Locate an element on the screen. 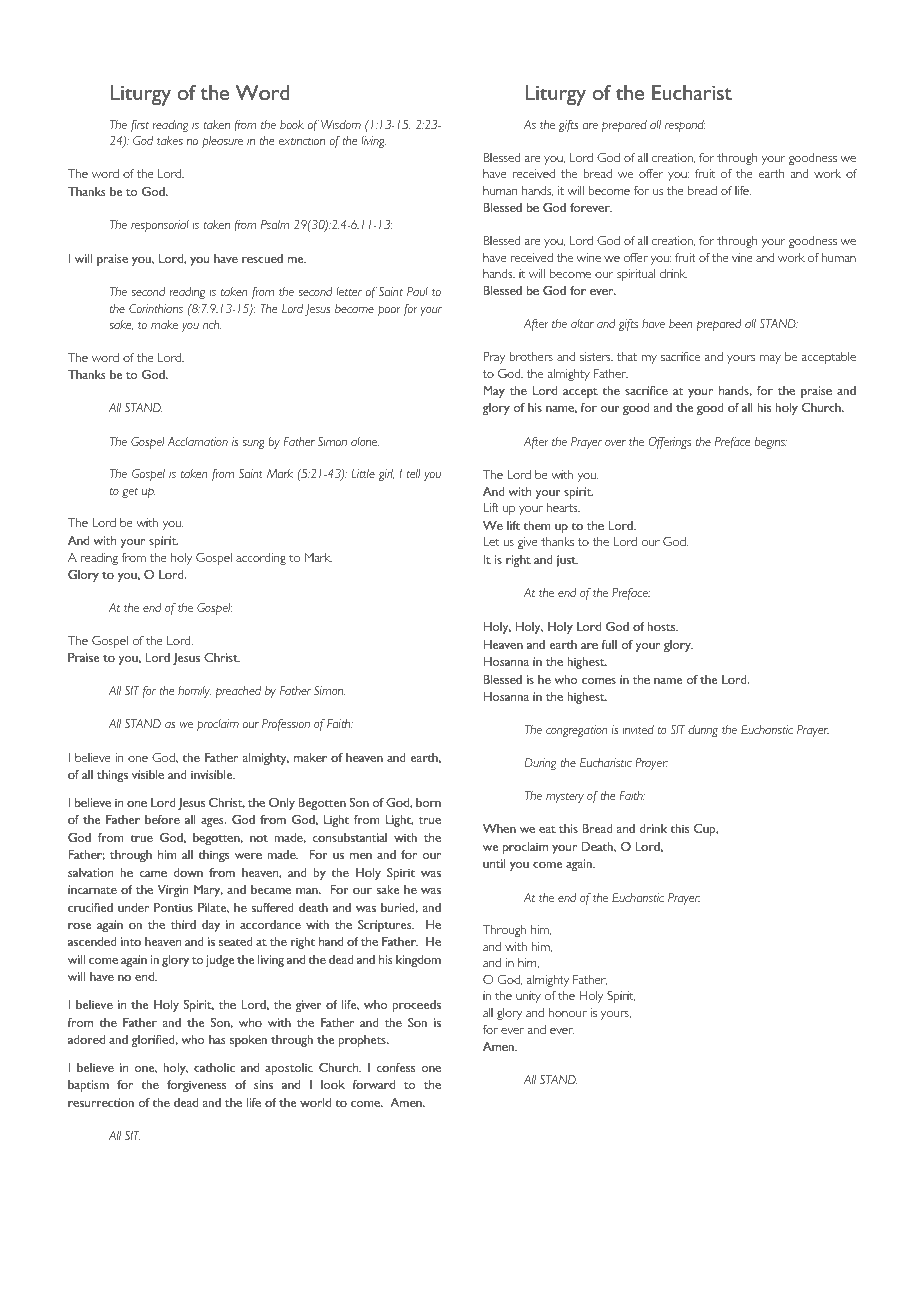 The width and height of the screenshot is (924, 1310). begins is located at coordinates (771, 443).
